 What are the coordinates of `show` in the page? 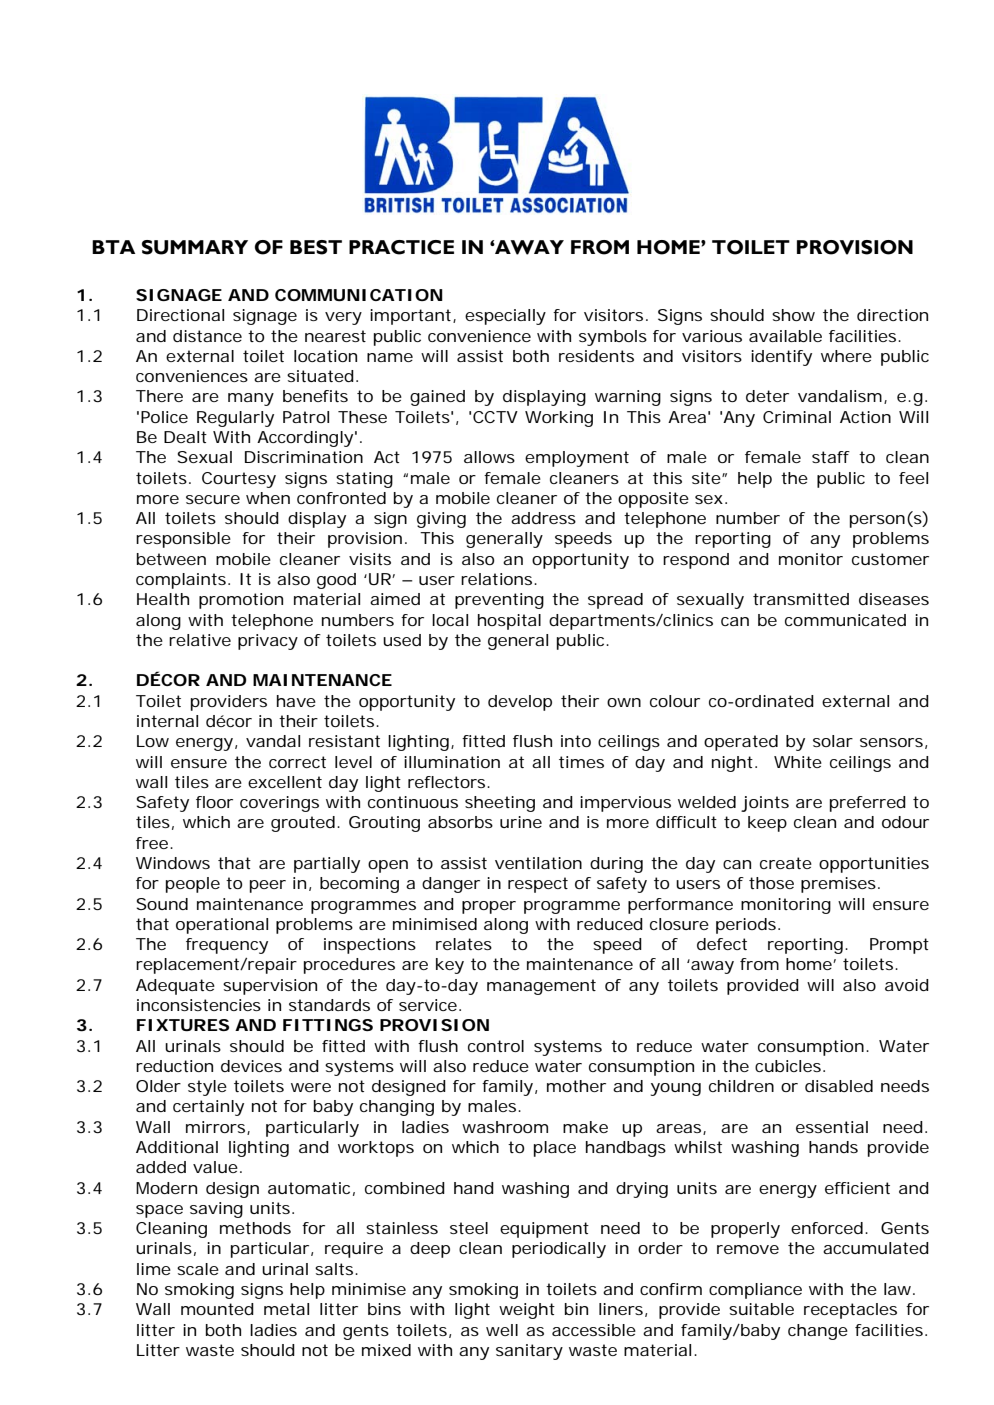 It's located at (793, 315).
